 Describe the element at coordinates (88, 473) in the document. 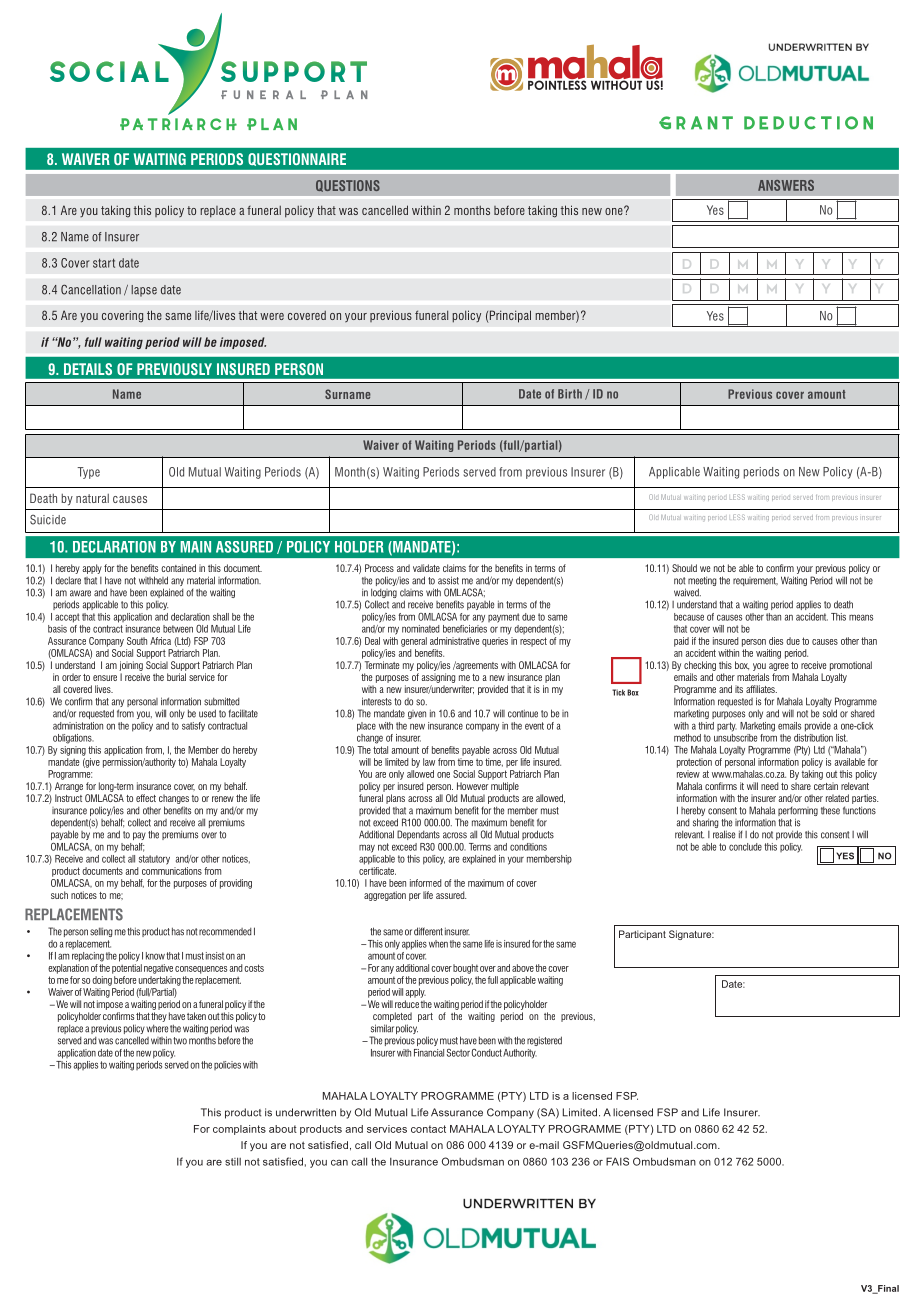

I see `Type` at that location.
